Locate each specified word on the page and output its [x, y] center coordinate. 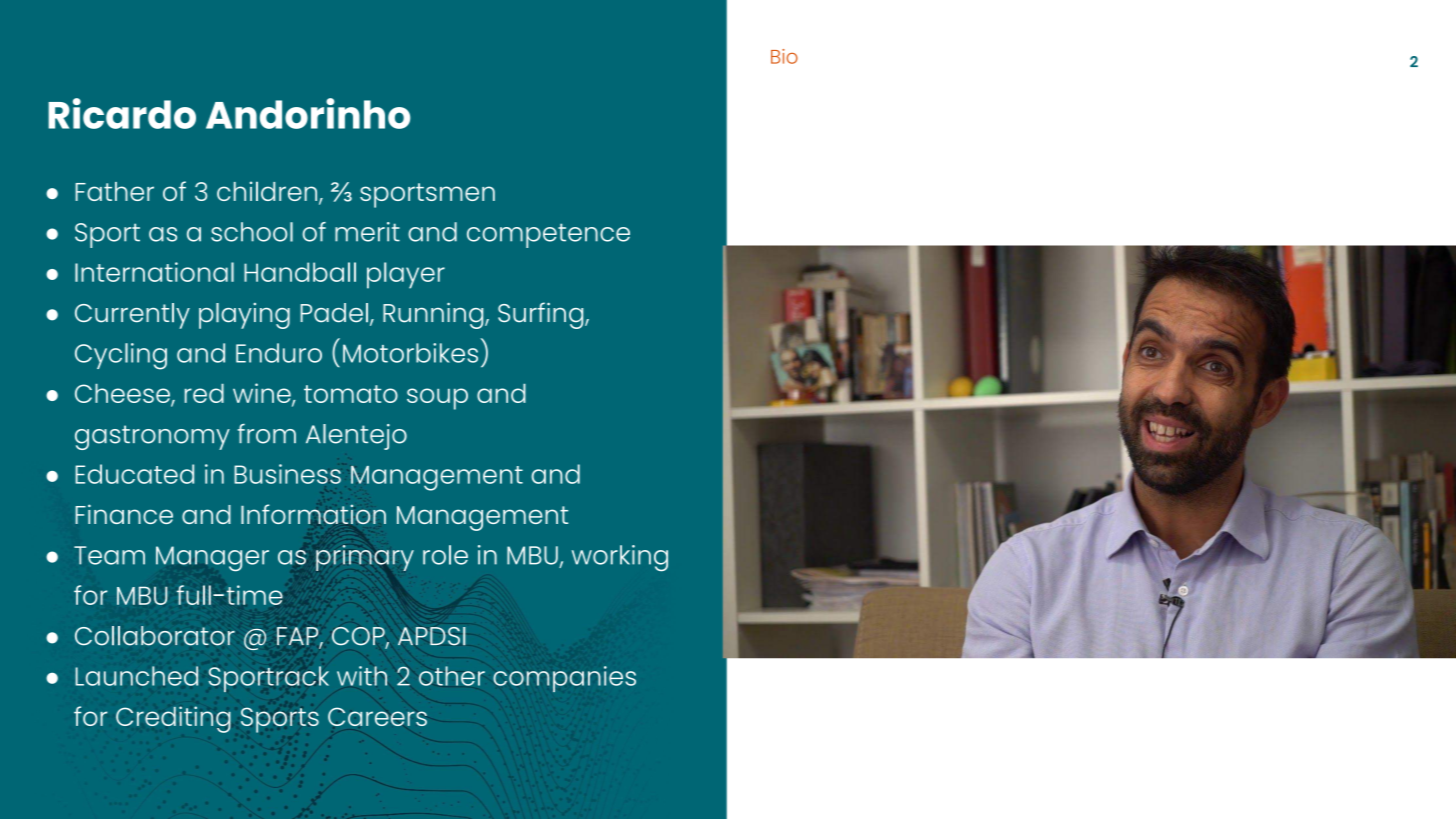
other [452, 676]
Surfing [542, 315]
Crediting [173, 719]
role [445, 555]
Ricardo [122, 113]
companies [564, 679]
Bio [784, 56]
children [268, 192]
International [154, 272]
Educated [134, 474]
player [406, 275]
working [620, 558]
